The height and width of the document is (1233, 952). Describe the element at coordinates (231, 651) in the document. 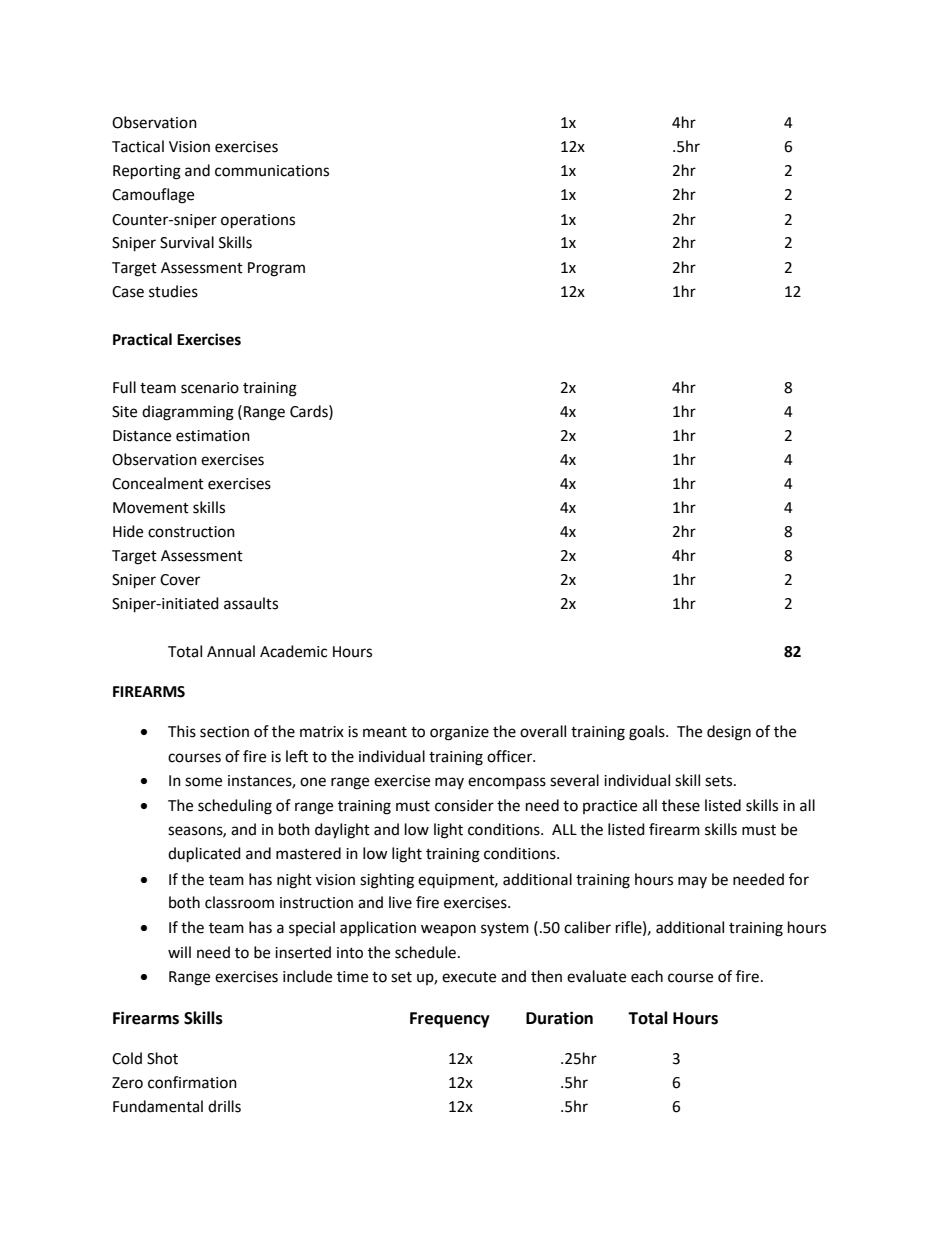

I see `Annual` at that location.
